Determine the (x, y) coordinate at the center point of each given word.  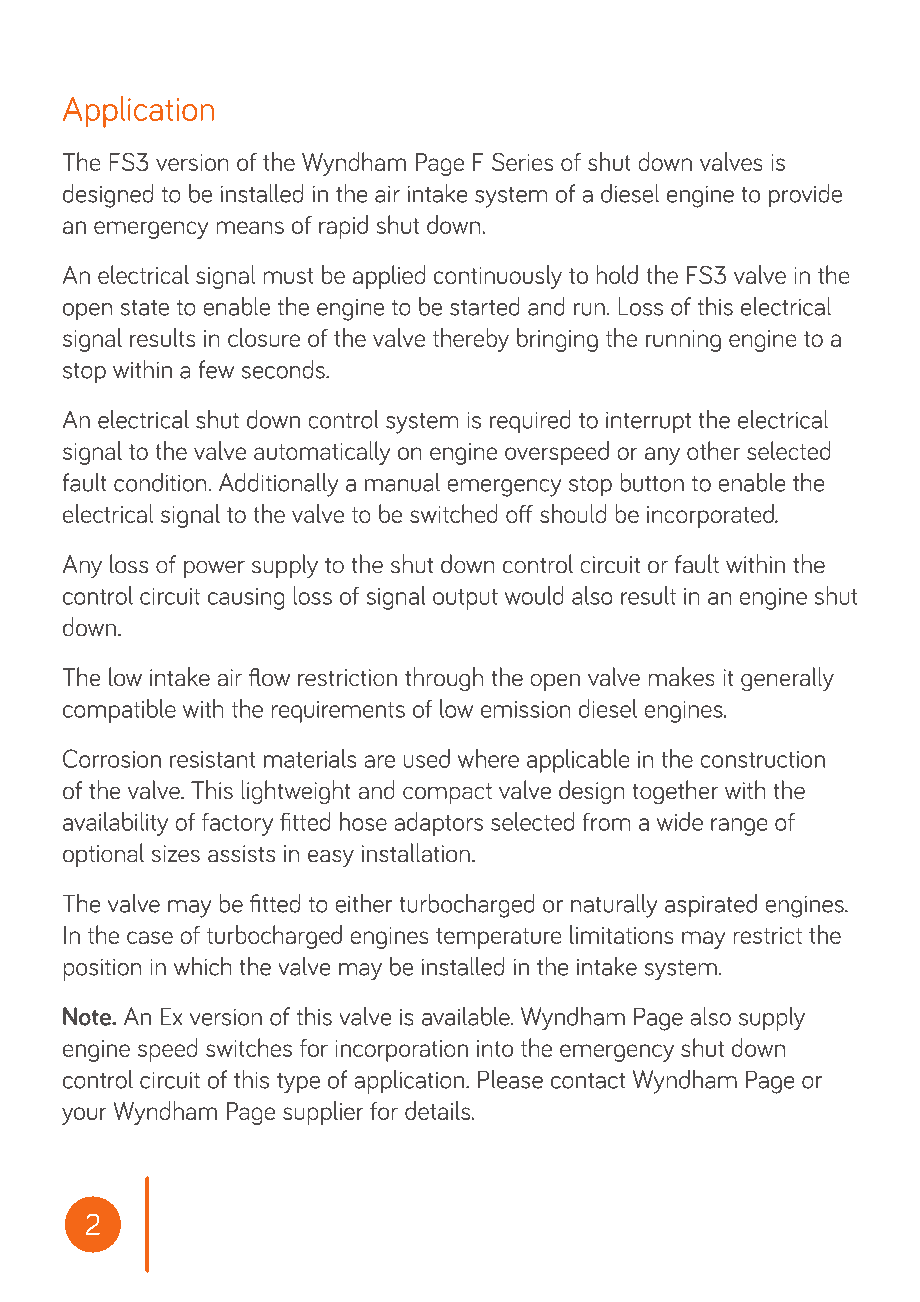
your (84, 1116)
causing (246, 599)
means (250, 227)
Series (522, 162)
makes (681, 676)
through (444, 679)
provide (805, 195)
